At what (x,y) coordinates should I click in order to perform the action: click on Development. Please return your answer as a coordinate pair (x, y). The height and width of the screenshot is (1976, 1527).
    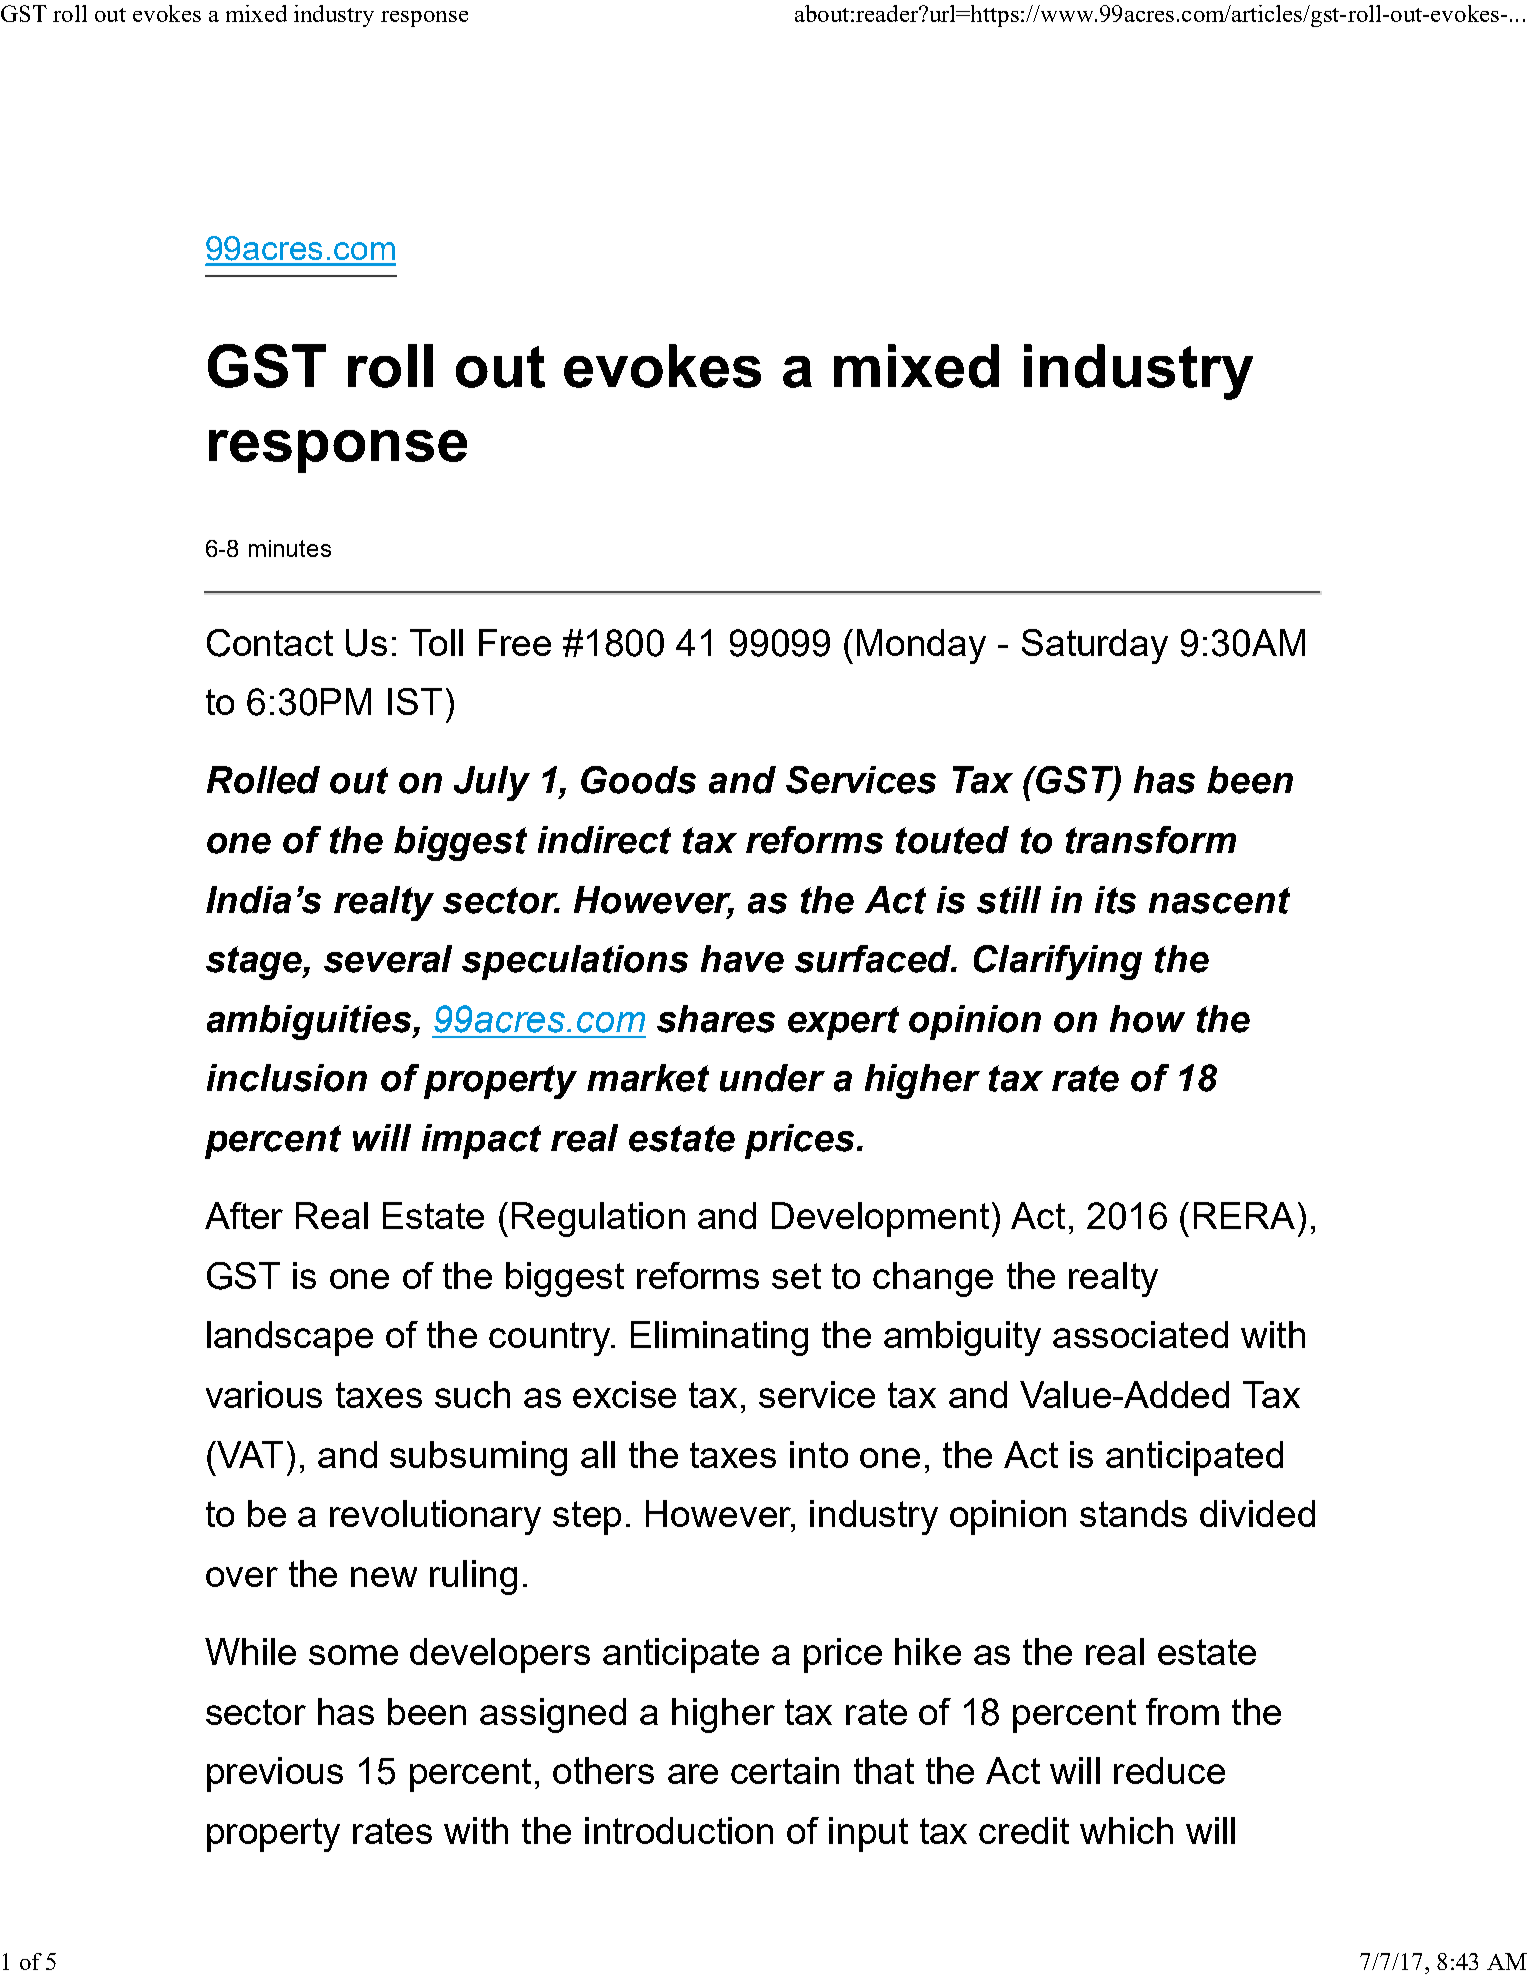
    Looking at the image, I should click on (880, 1219).
